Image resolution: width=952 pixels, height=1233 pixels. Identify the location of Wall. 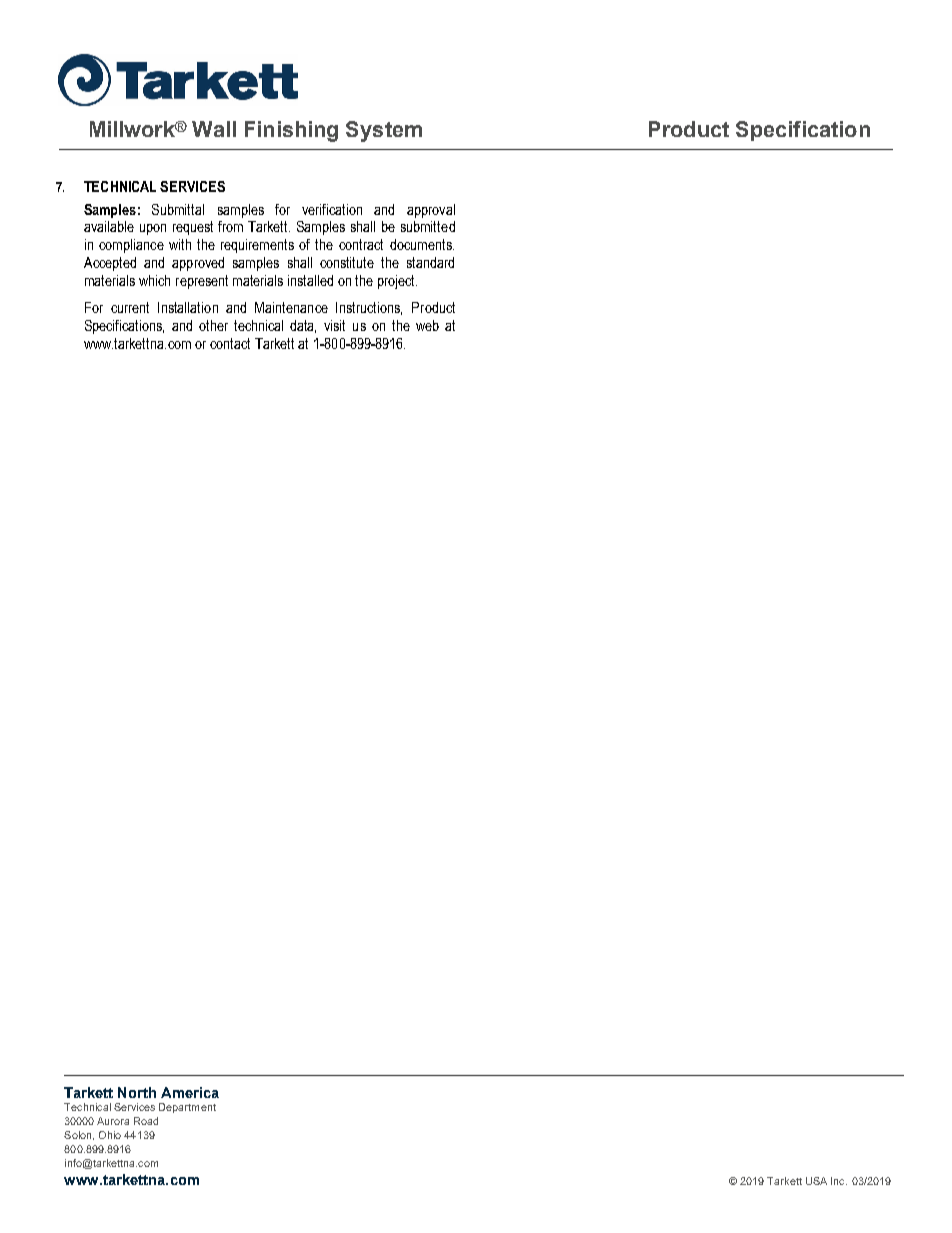
(214, 129).
